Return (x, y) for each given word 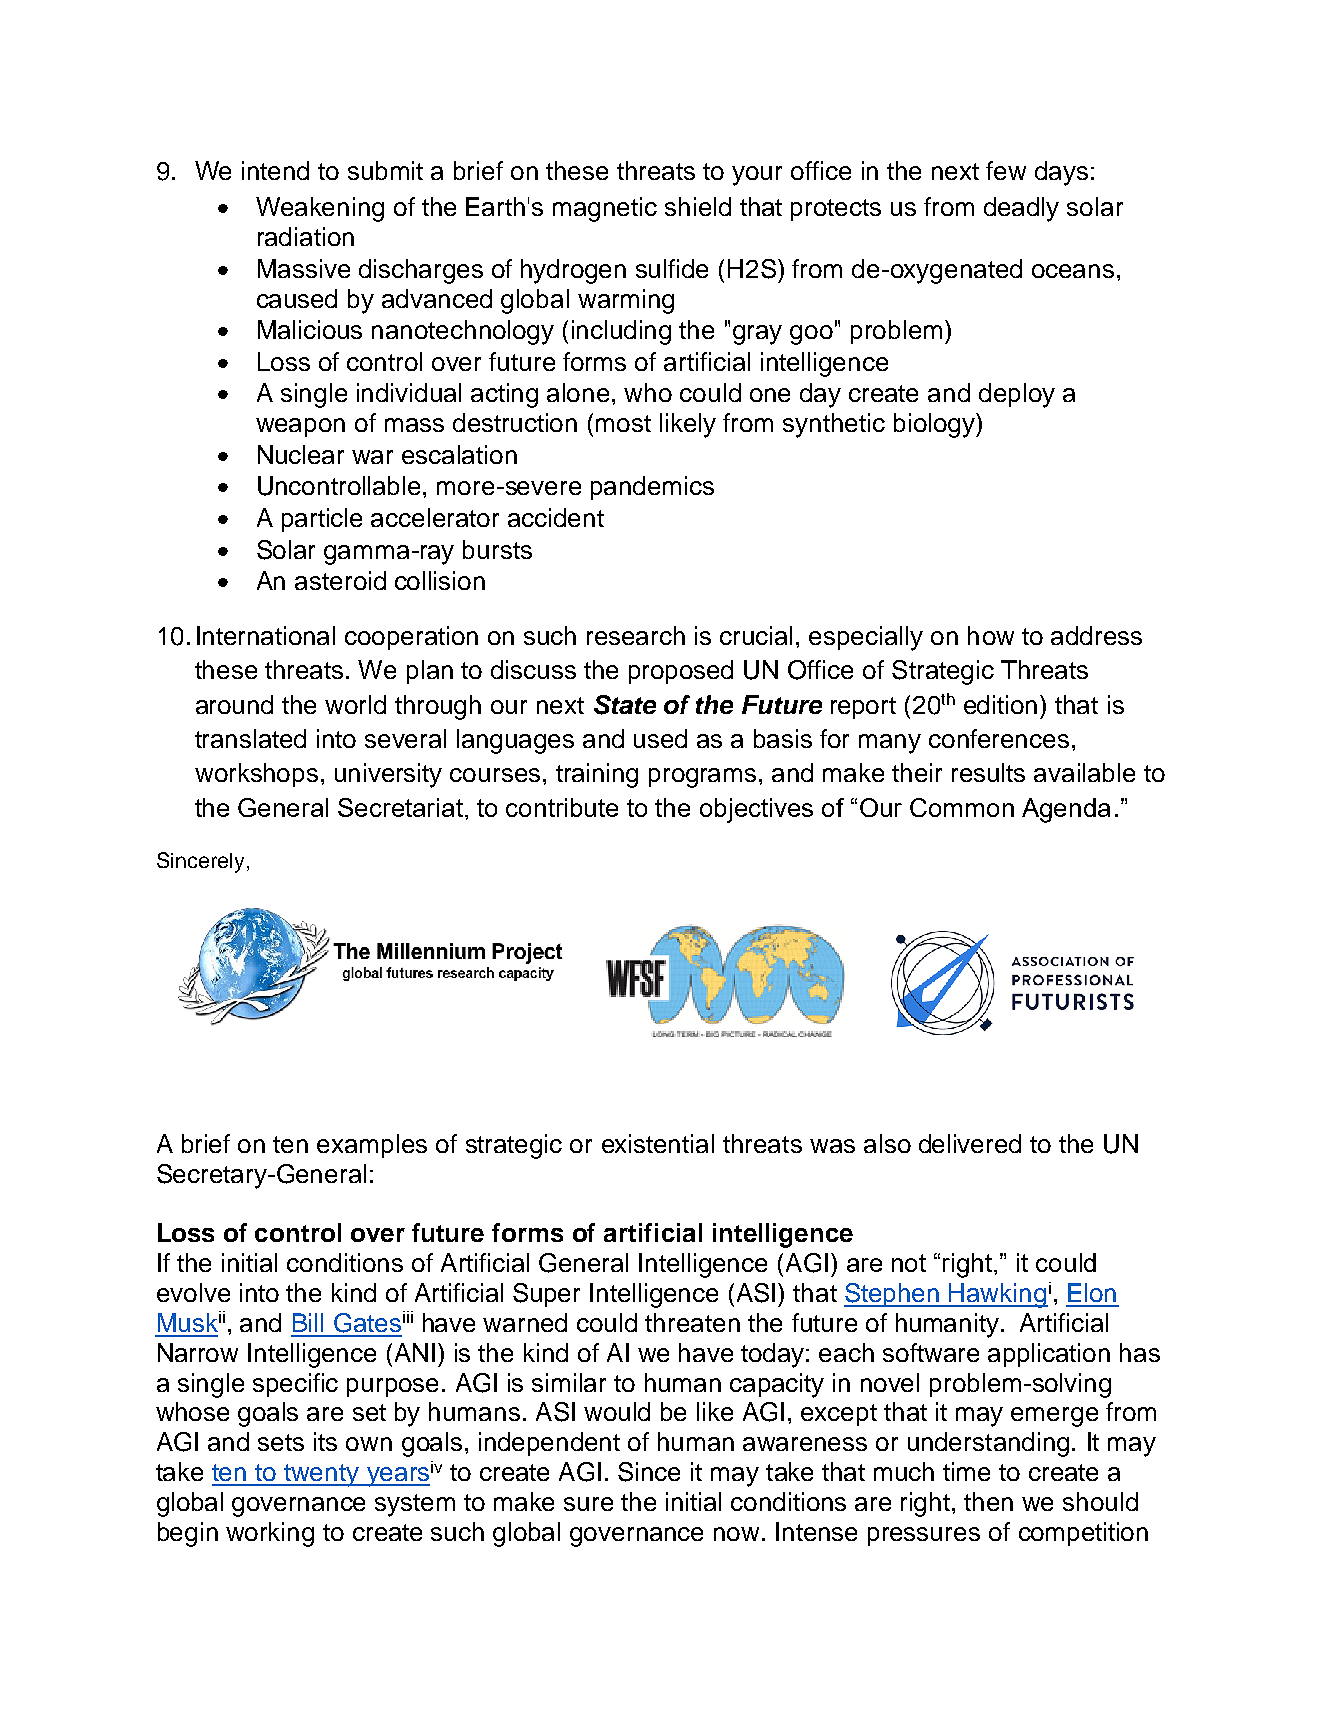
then (988, 1501)
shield (698, 206)
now (736, 1534)
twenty (322, 1475)
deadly (1021, 209)
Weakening (320, 209)
